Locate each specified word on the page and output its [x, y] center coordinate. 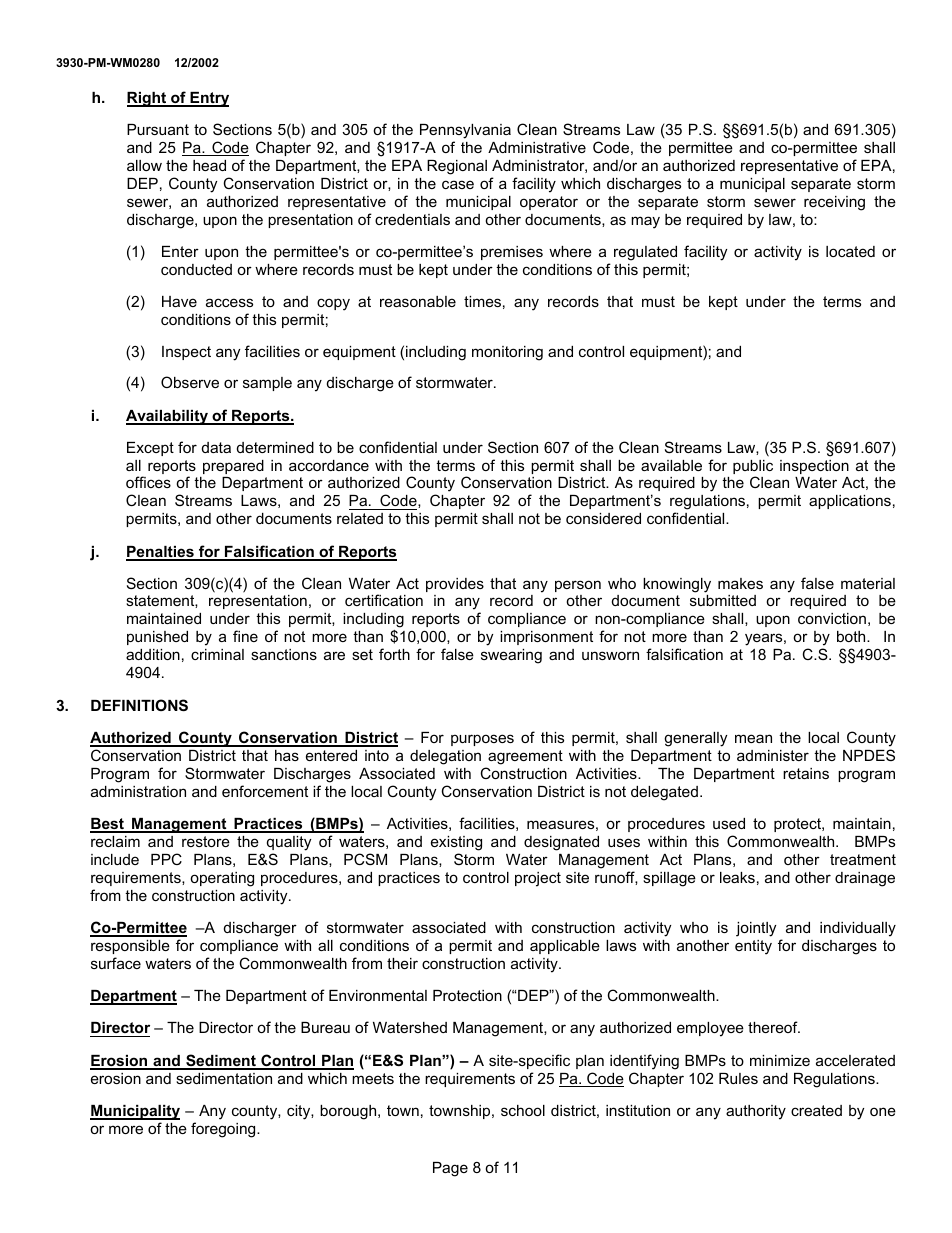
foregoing [224, 1130]
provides [455, 585]
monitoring [507, 353]
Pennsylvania [465, 131]
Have [179, 301]
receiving [834, 203]
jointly [756, 929]
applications [850, 502]
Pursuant [158, 129]
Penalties [161, 553]
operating [222, 879]
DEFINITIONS [139, 705]
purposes [482, 740]
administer [773, 755]
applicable [565, 947]
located [850, 251]
